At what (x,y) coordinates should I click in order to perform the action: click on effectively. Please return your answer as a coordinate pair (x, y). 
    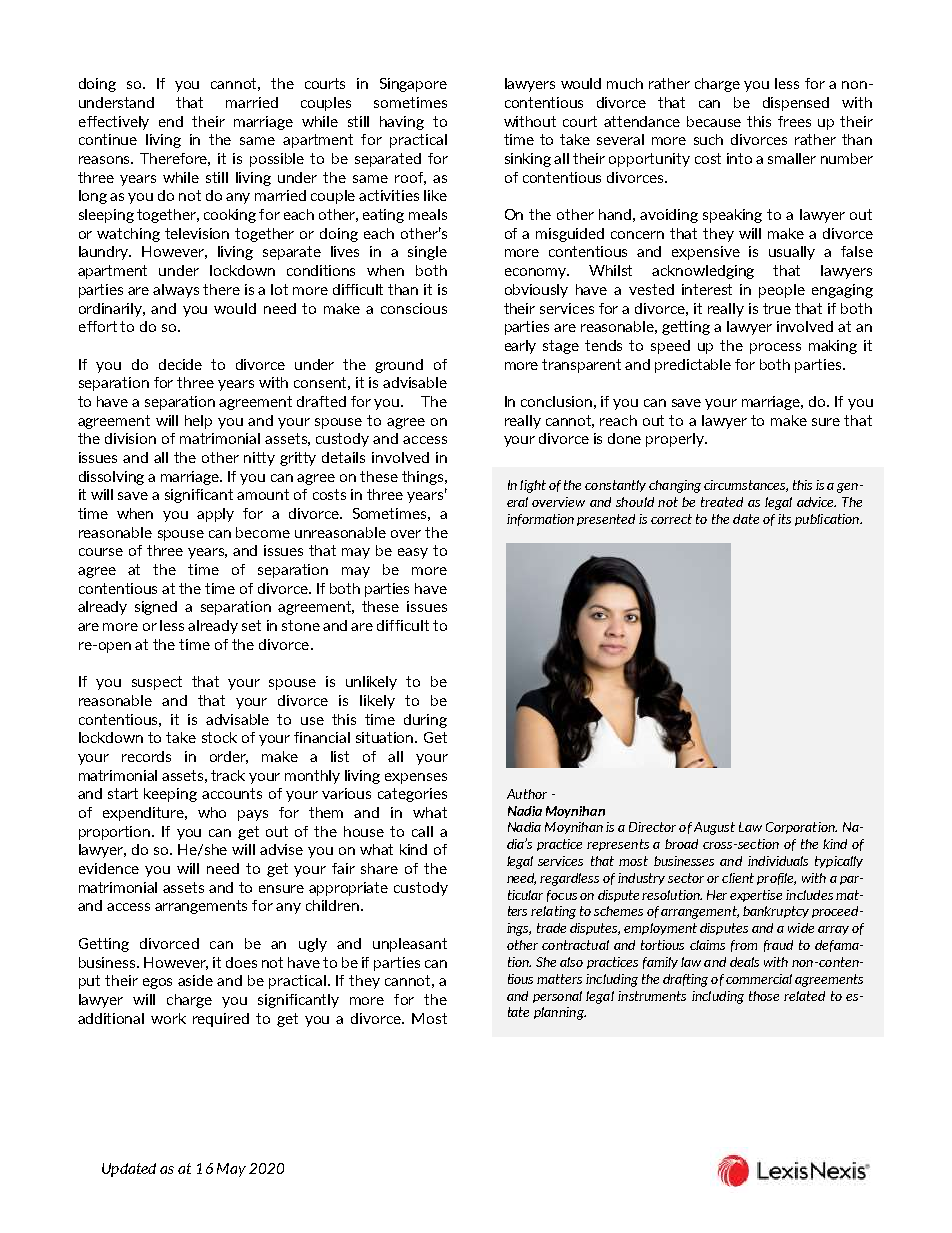
    Looking at the image, I should click on (114, 123).
